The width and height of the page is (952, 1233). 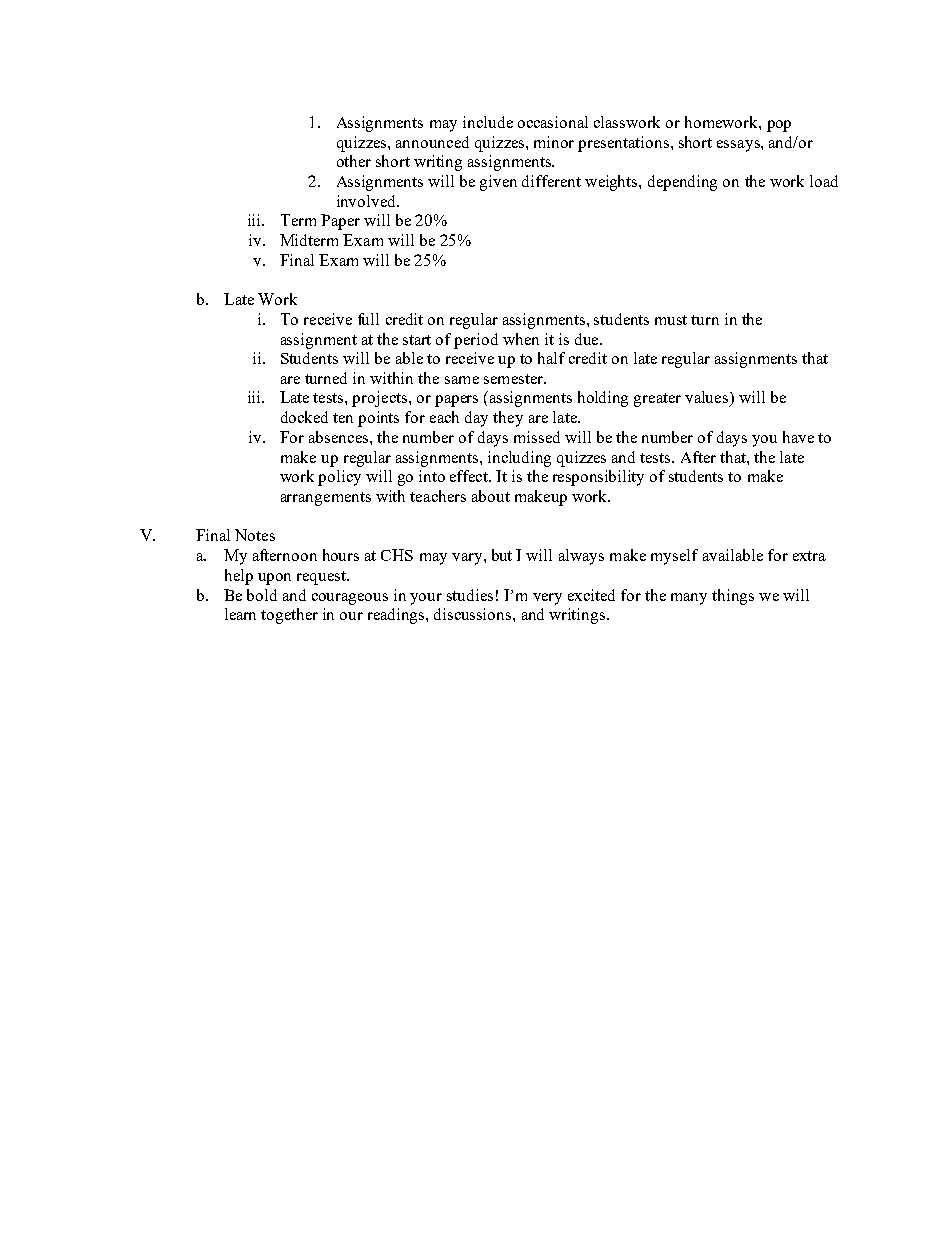 What do you see at coordinates (547, 599) in the page?
I see `very` at bounding box center [547, 599].
